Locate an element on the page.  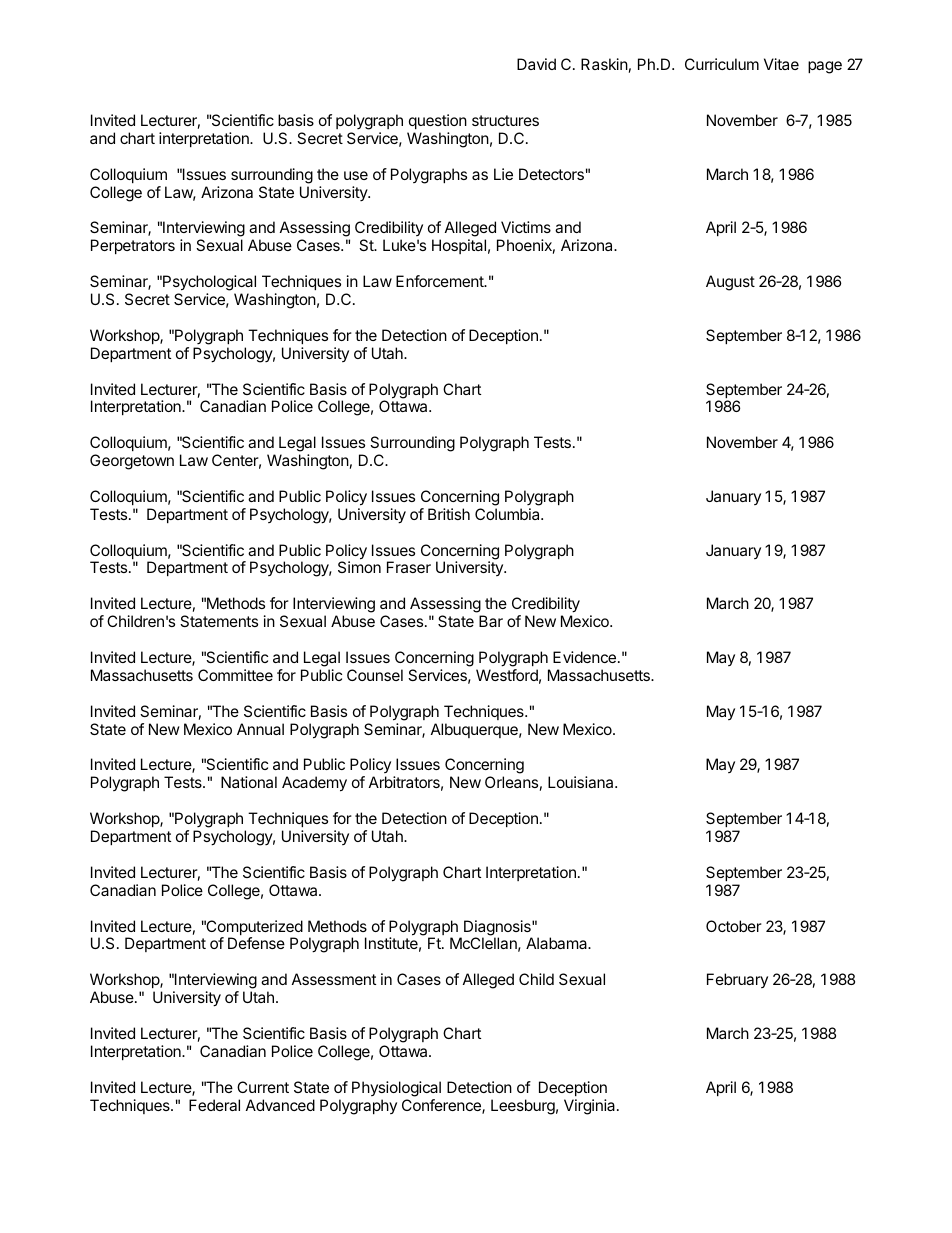
February is located at coordinates (737, 980).
